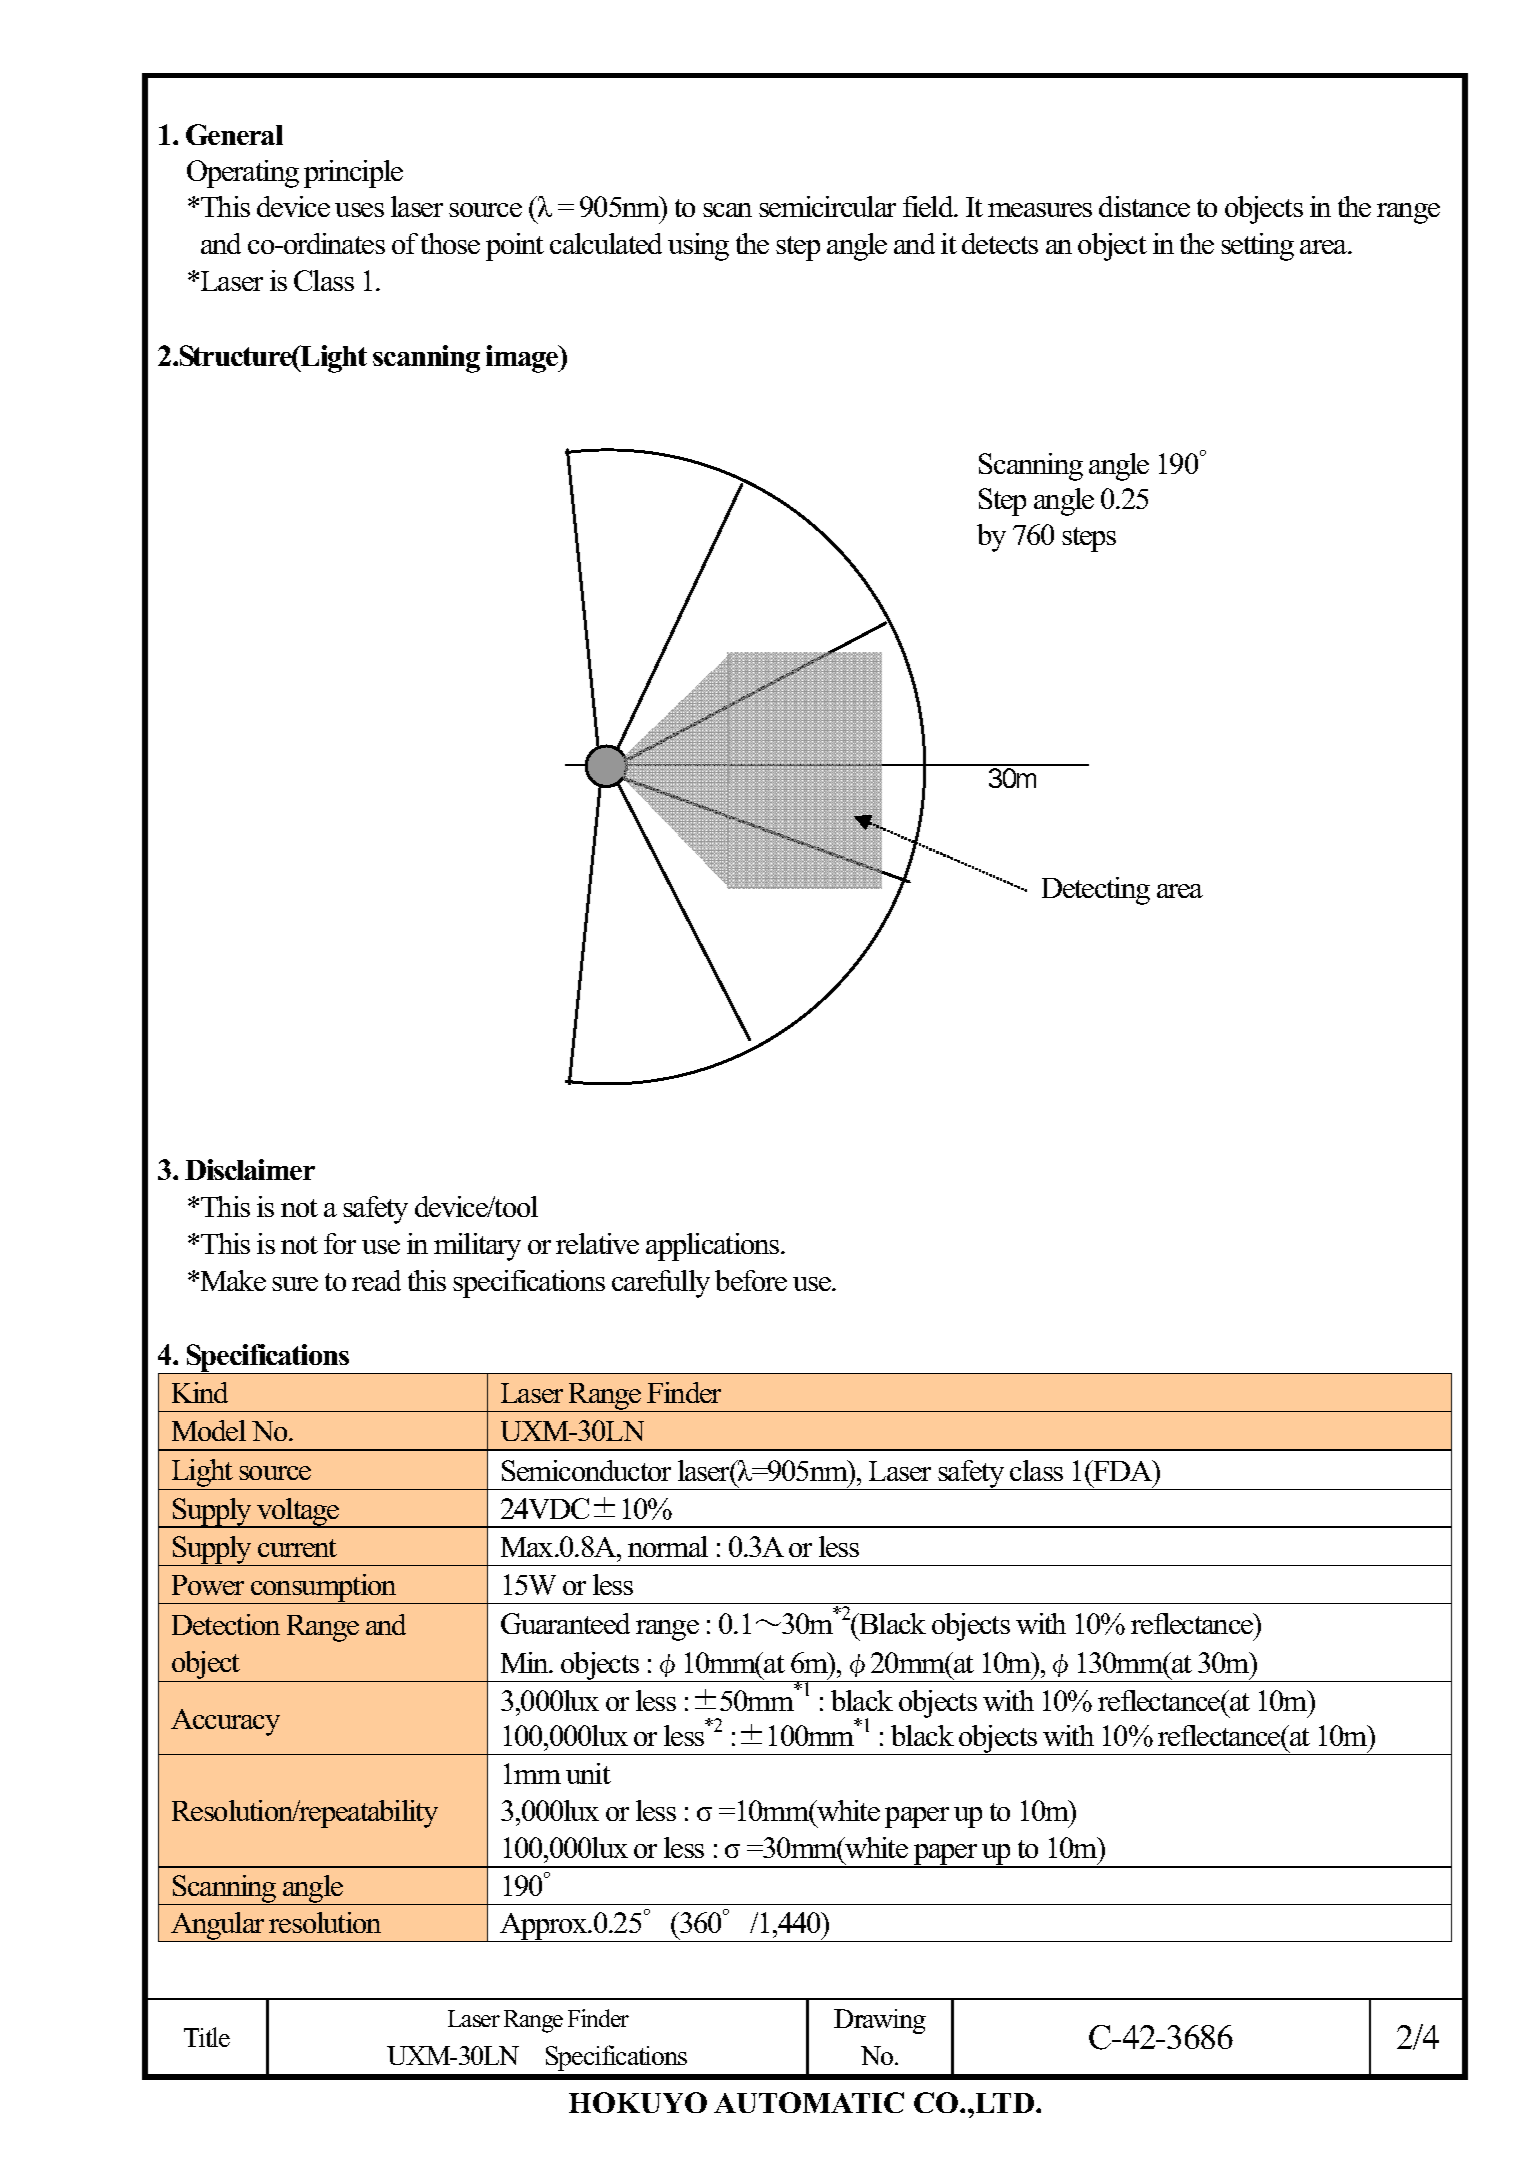 The height and width of the screenshot is (2157, 1524). I want to click on distance, so click(1144, 206).
